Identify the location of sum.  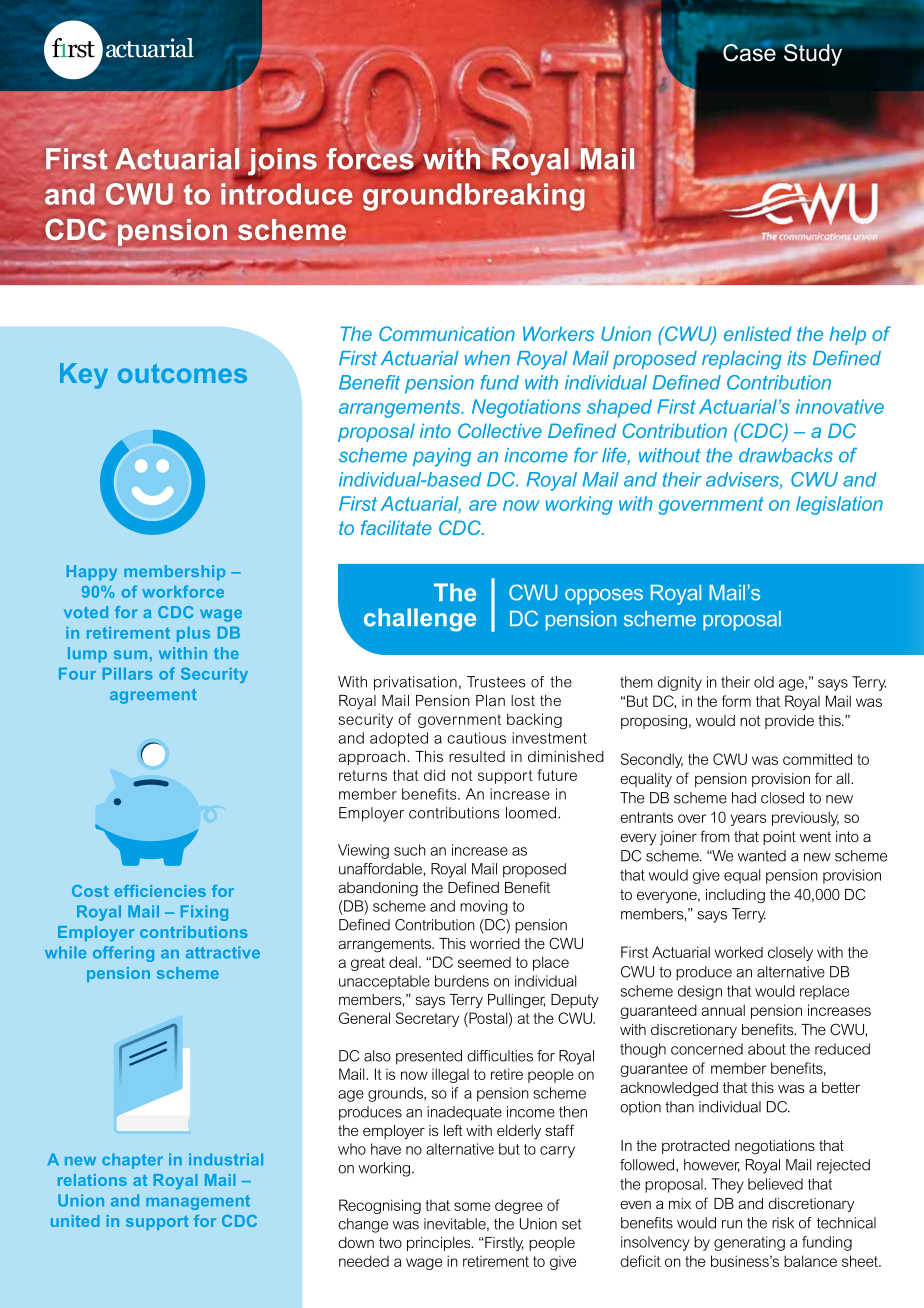
(130, 654).
